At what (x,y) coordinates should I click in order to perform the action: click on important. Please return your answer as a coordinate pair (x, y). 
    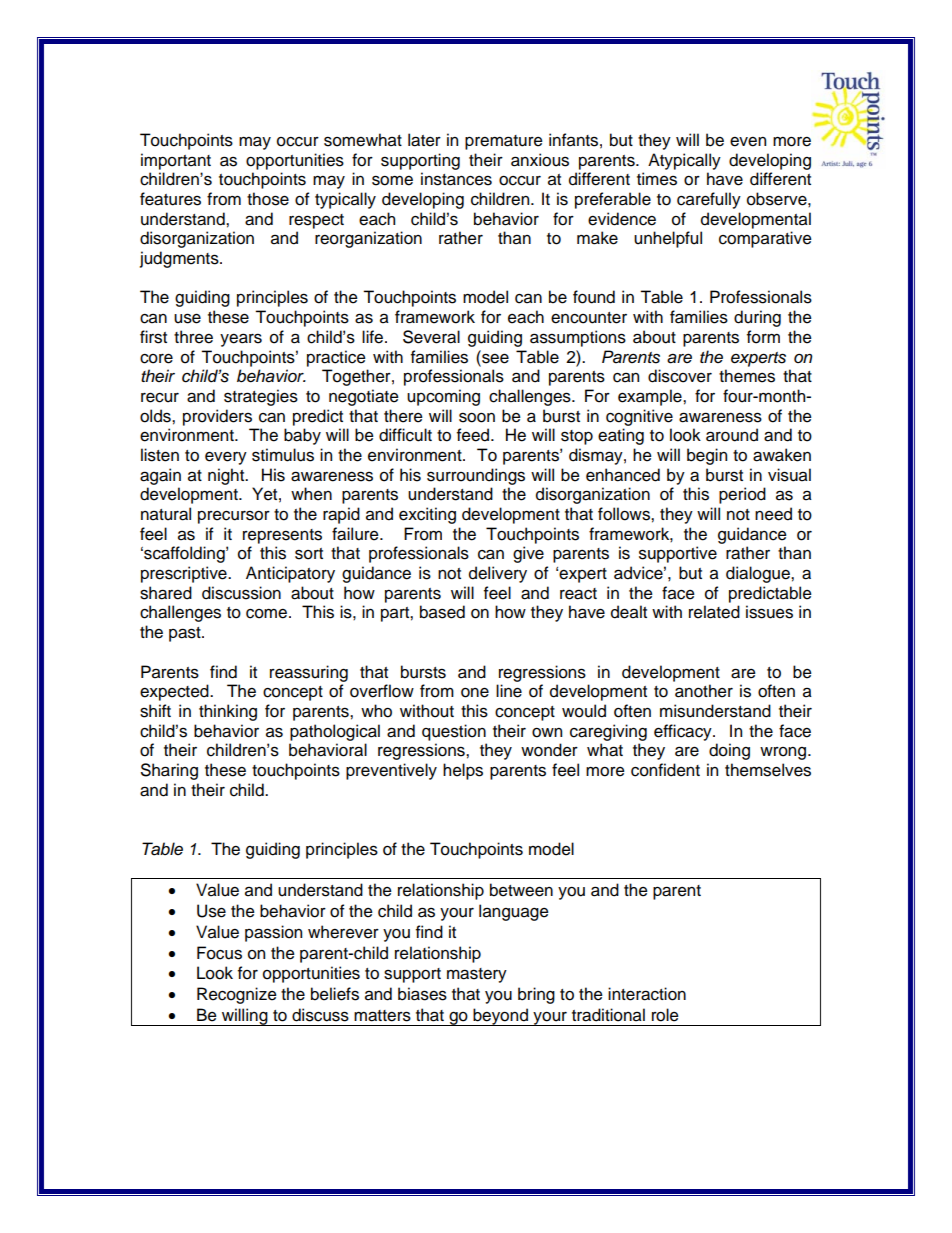
    Looking at the image, I should click on (176, 161).
